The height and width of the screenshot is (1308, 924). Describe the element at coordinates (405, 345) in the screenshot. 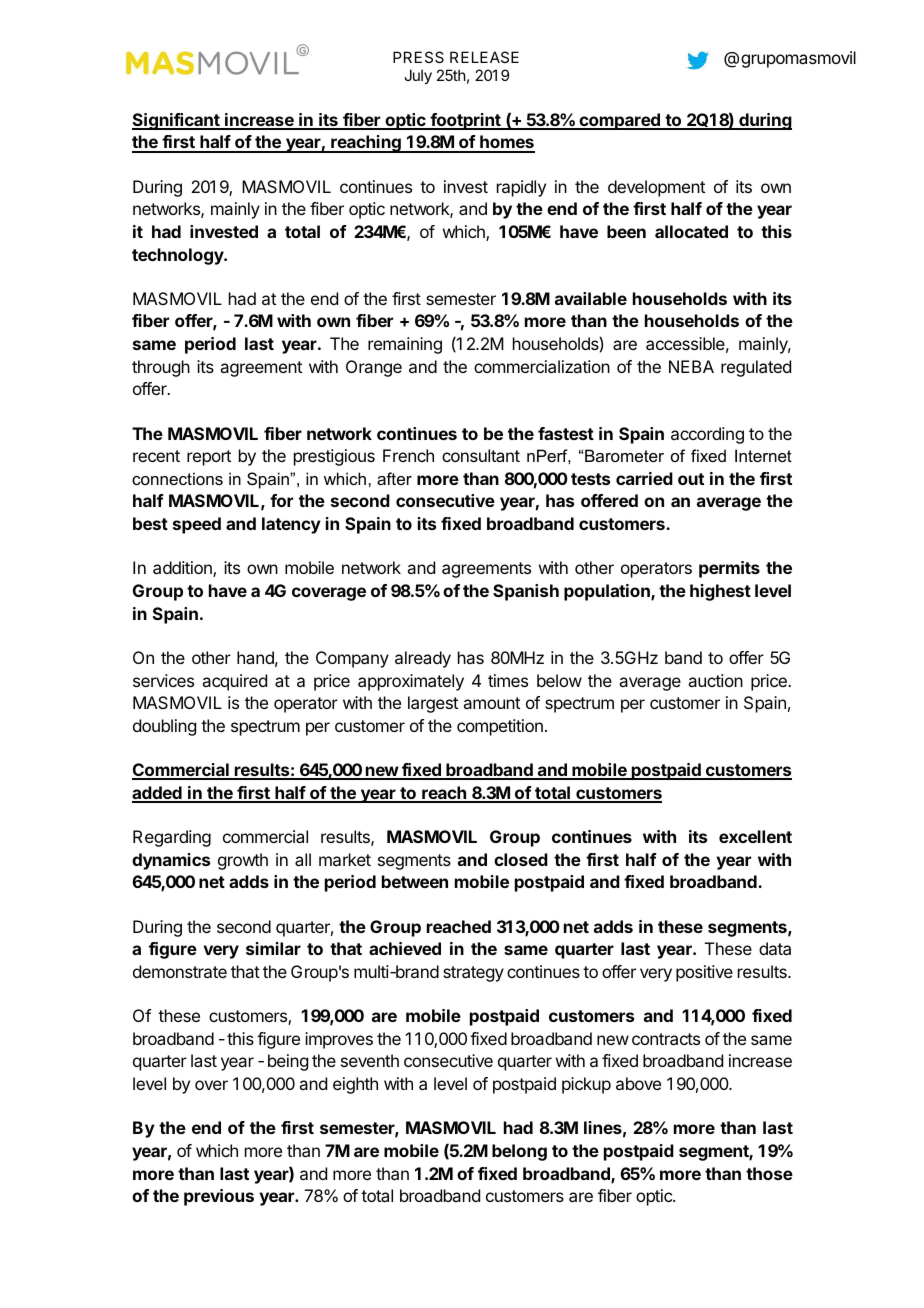

I see `remaining` at that location.
